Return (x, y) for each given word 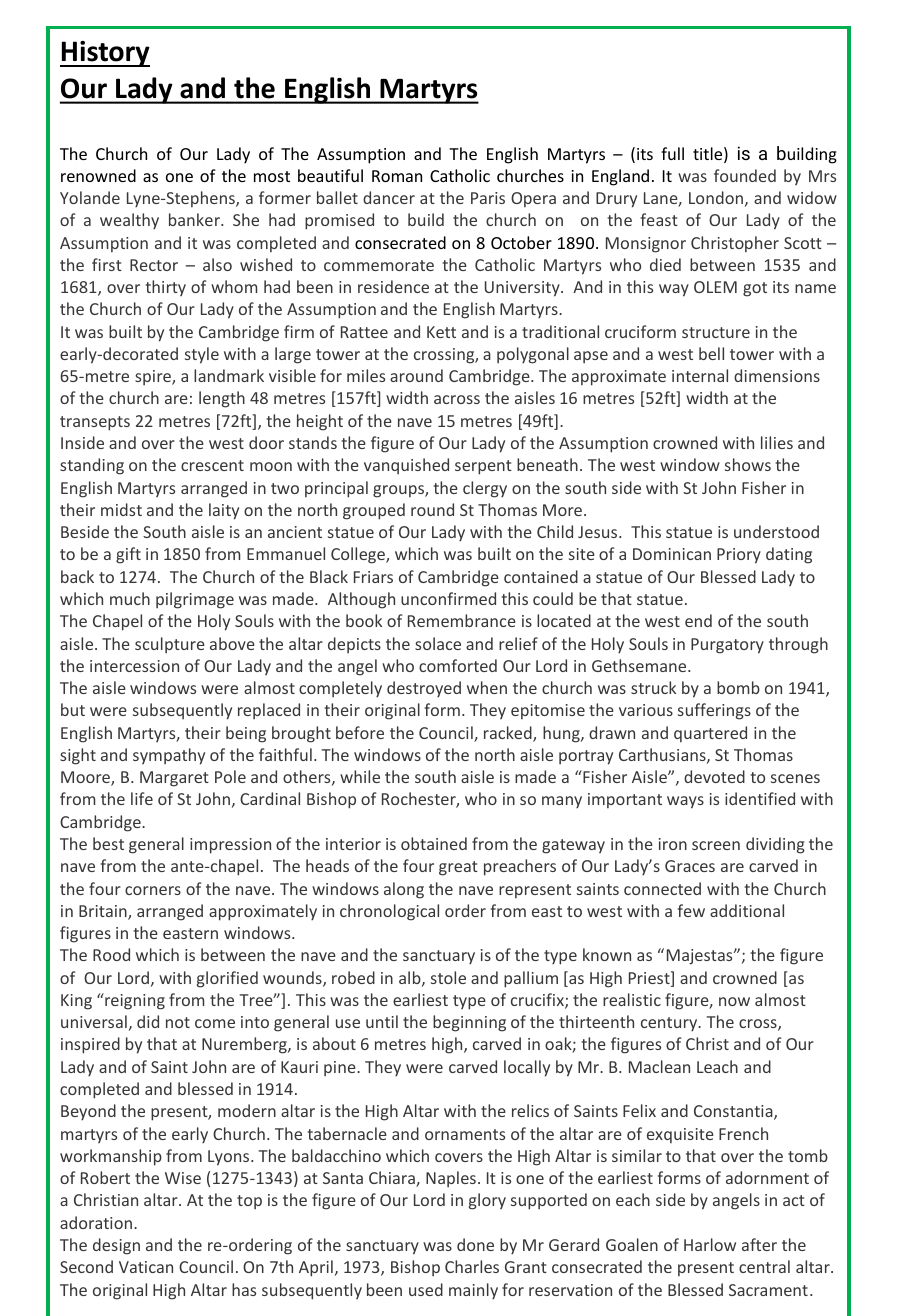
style (202, 355)
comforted (458, 665)
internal (700, 375)
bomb (738, 687)
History (105, 54)
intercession (134, 666)
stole (448, 977)
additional (747, 910)
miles (366, 375)
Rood (111, 954)
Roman (397, 176)
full (672, 153)
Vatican (146, 1267)
